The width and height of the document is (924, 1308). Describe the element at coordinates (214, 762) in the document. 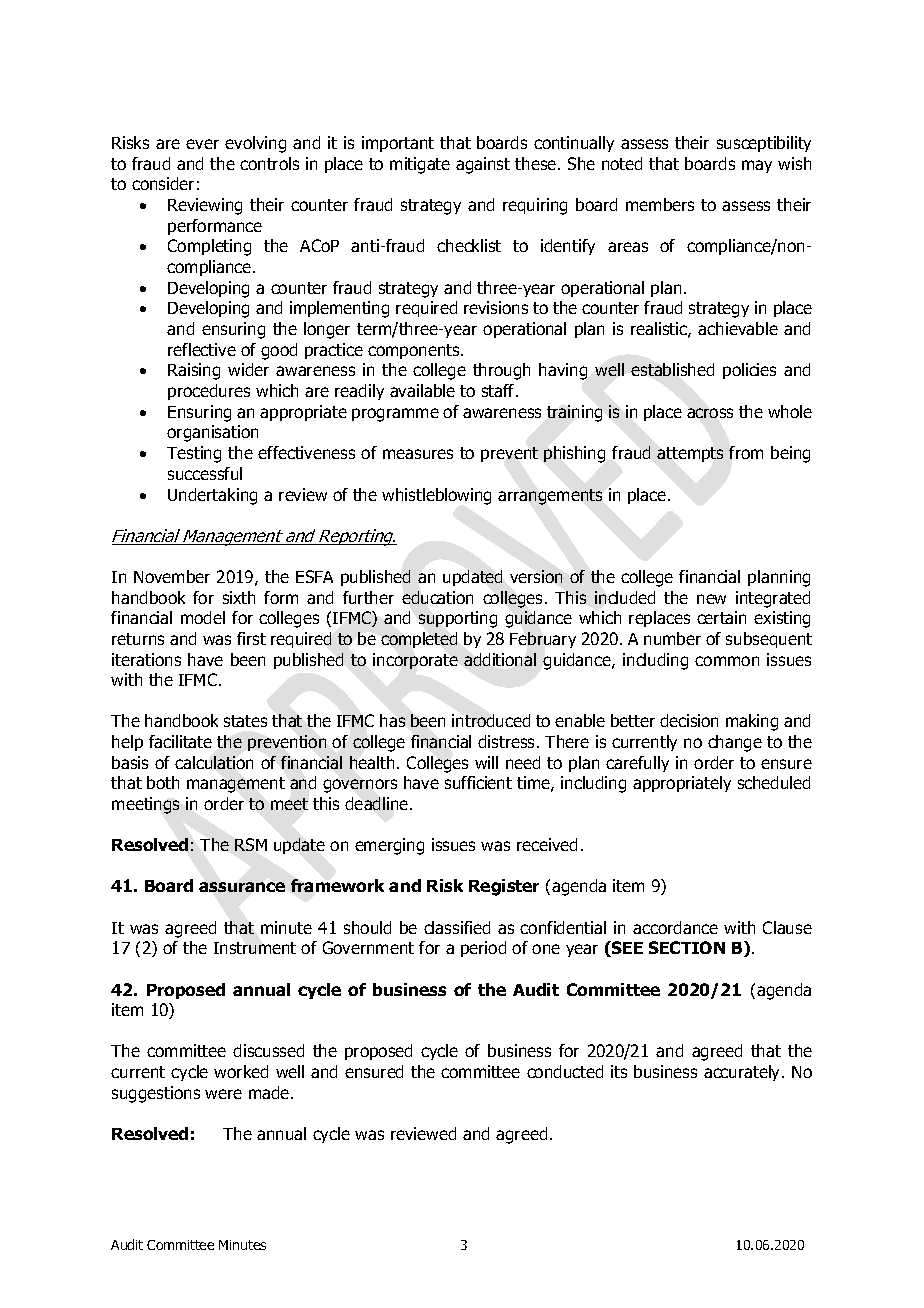

I see `calculation` at that location.
